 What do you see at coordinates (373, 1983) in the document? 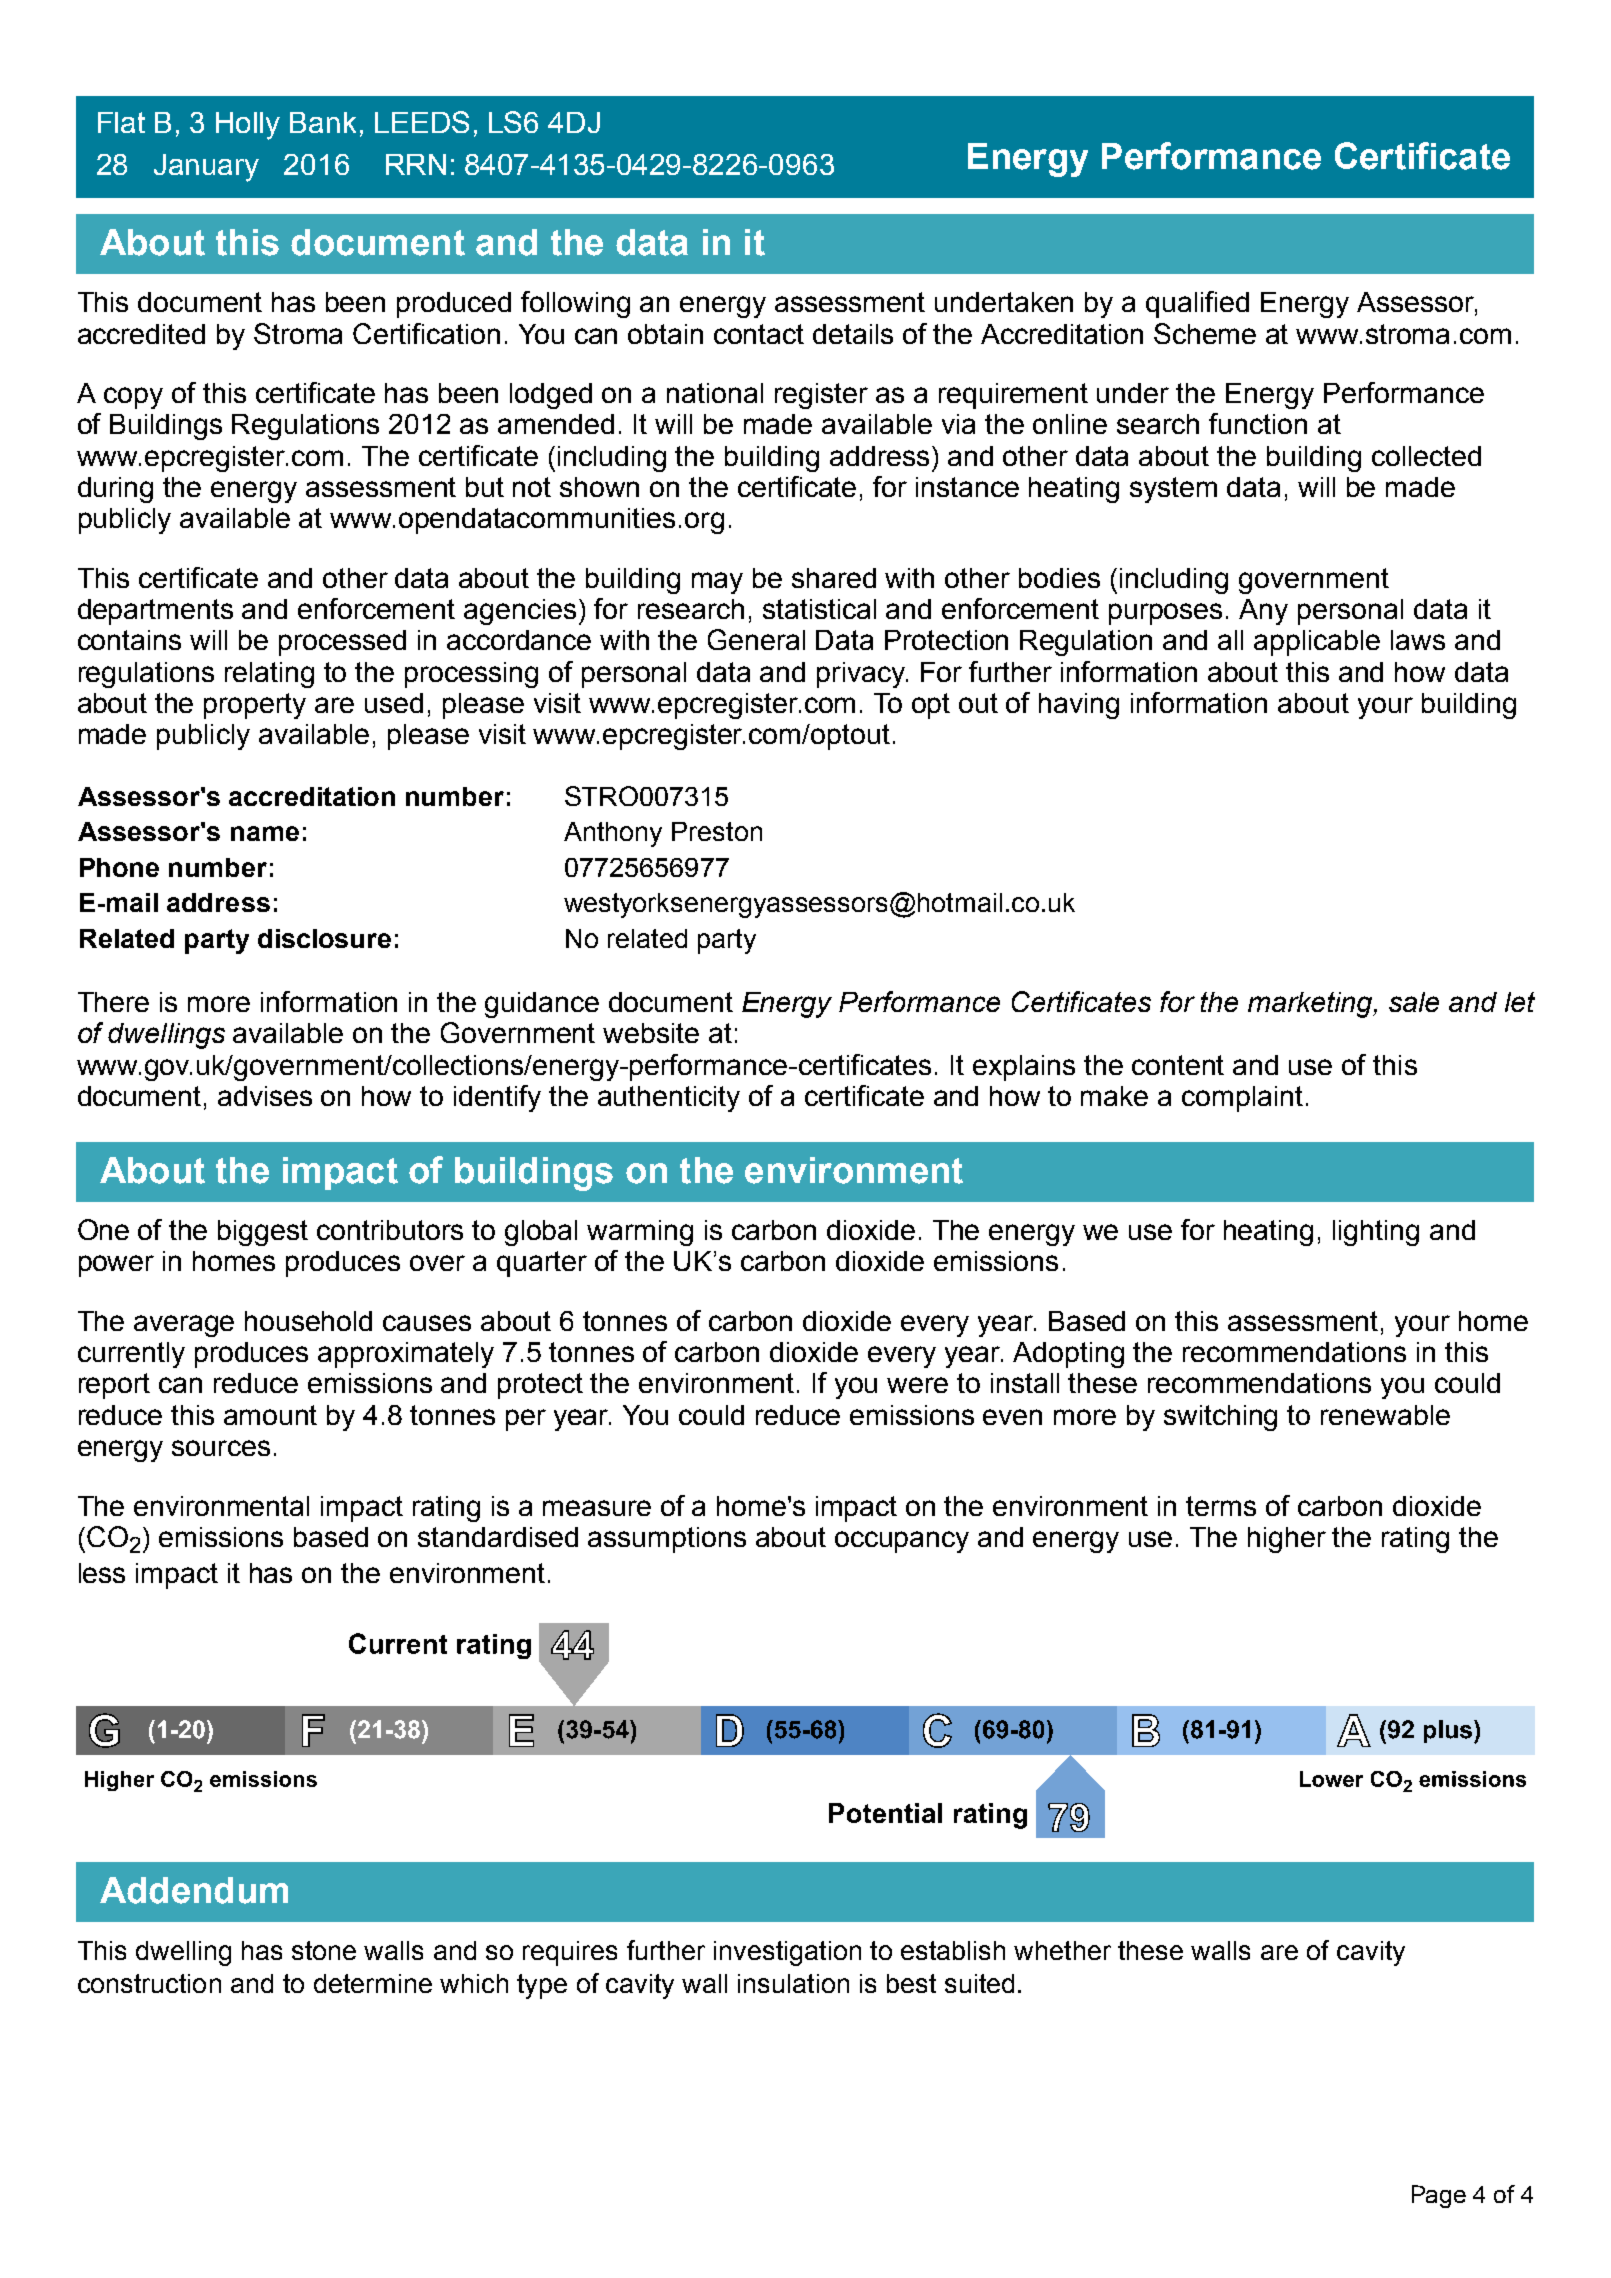
I see `determine` at bounding box center [373, 1983].
